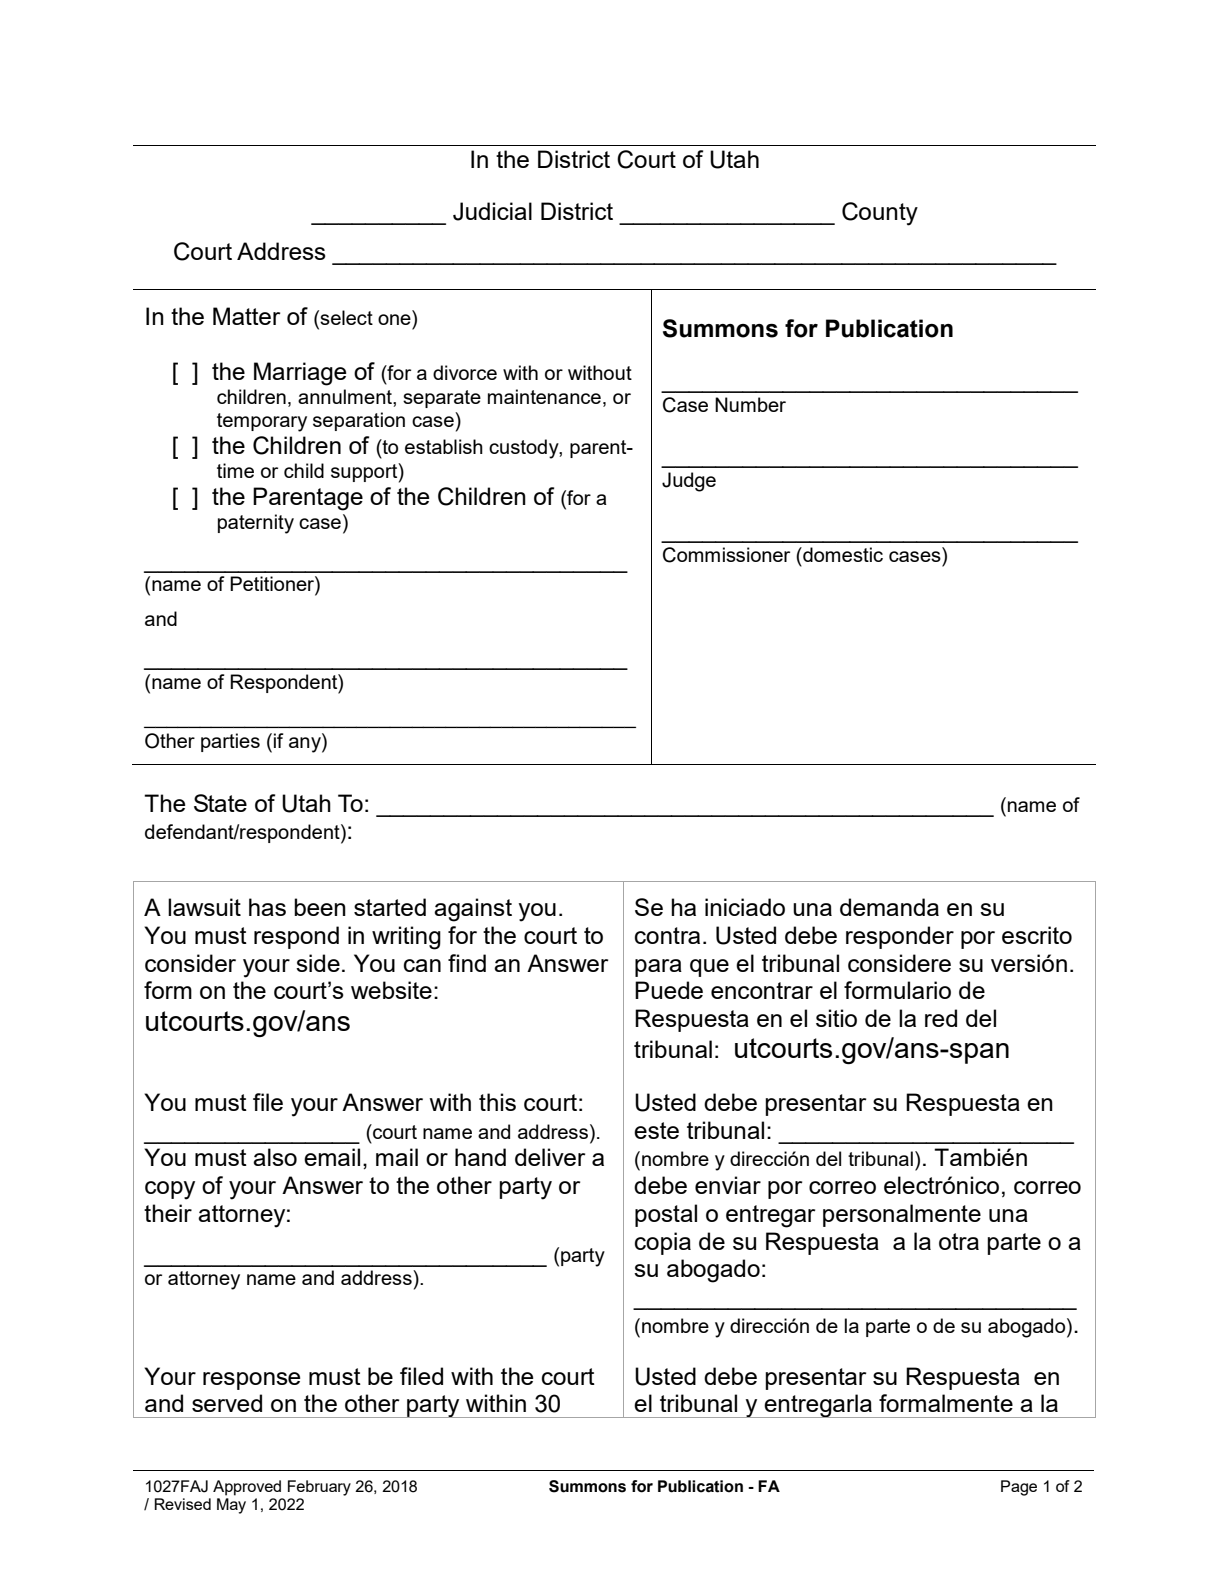  Describe the element at coordinates (247, 1488) in the page. I see `Approved` at that location.
